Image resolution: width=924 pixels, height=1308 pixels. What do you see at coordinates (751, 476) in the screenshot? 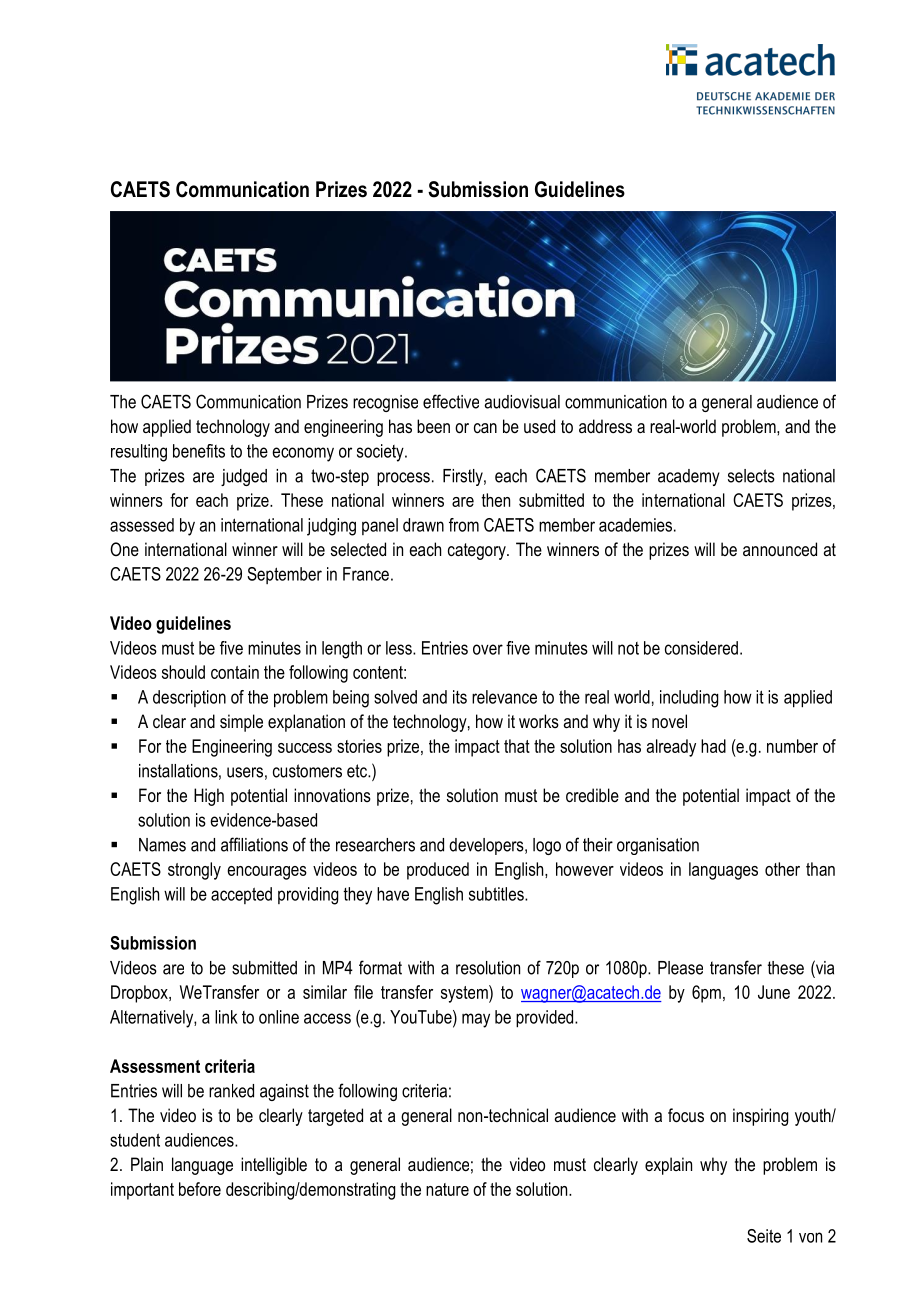
I see `selects` at bounding box center [751, 476].
